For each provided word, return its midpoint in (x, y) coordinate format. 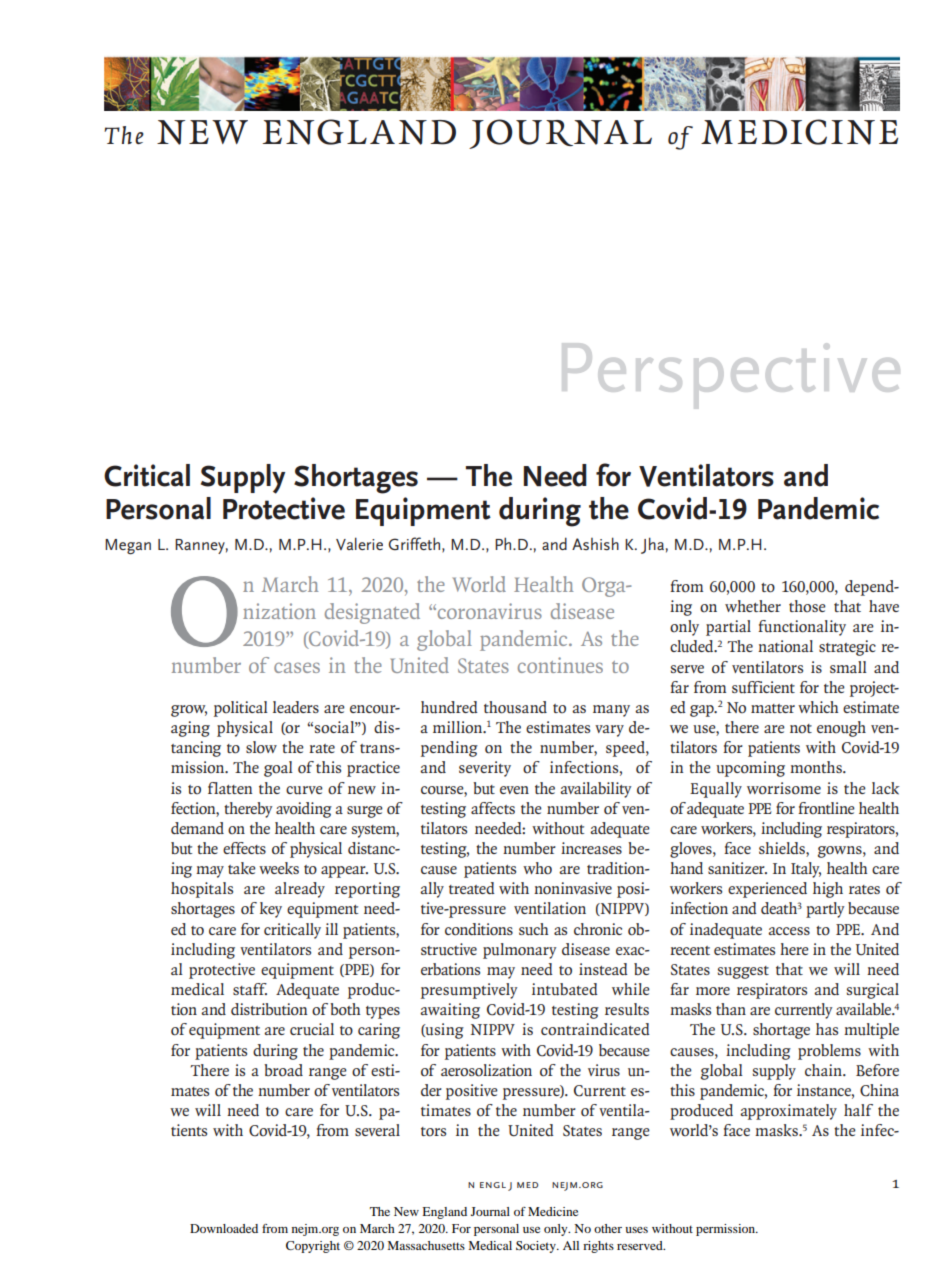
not (801, 728)
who (537, 868)
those (807, 606)
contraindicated (595, 1029)
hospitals (202, 890)
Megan (128, 547)
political (241, 709)
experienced (767, 890)
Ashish (595, 543)
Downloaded (224, 1228)
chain (824, 1070)
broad (283, 1070)
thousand (515, 707)
